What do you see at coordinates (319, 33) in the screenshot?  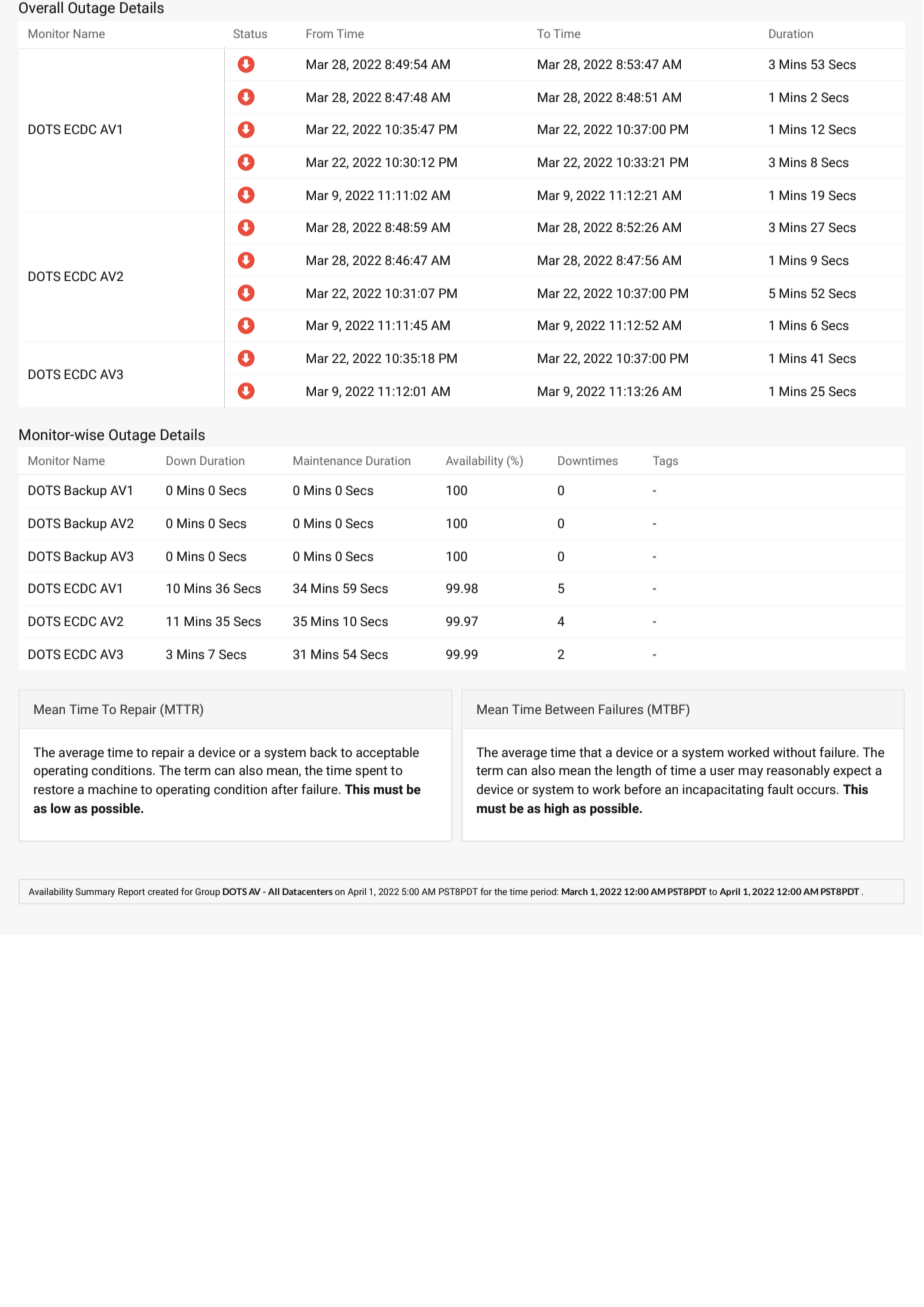 I see `From` at bounding box center [319, 33].
